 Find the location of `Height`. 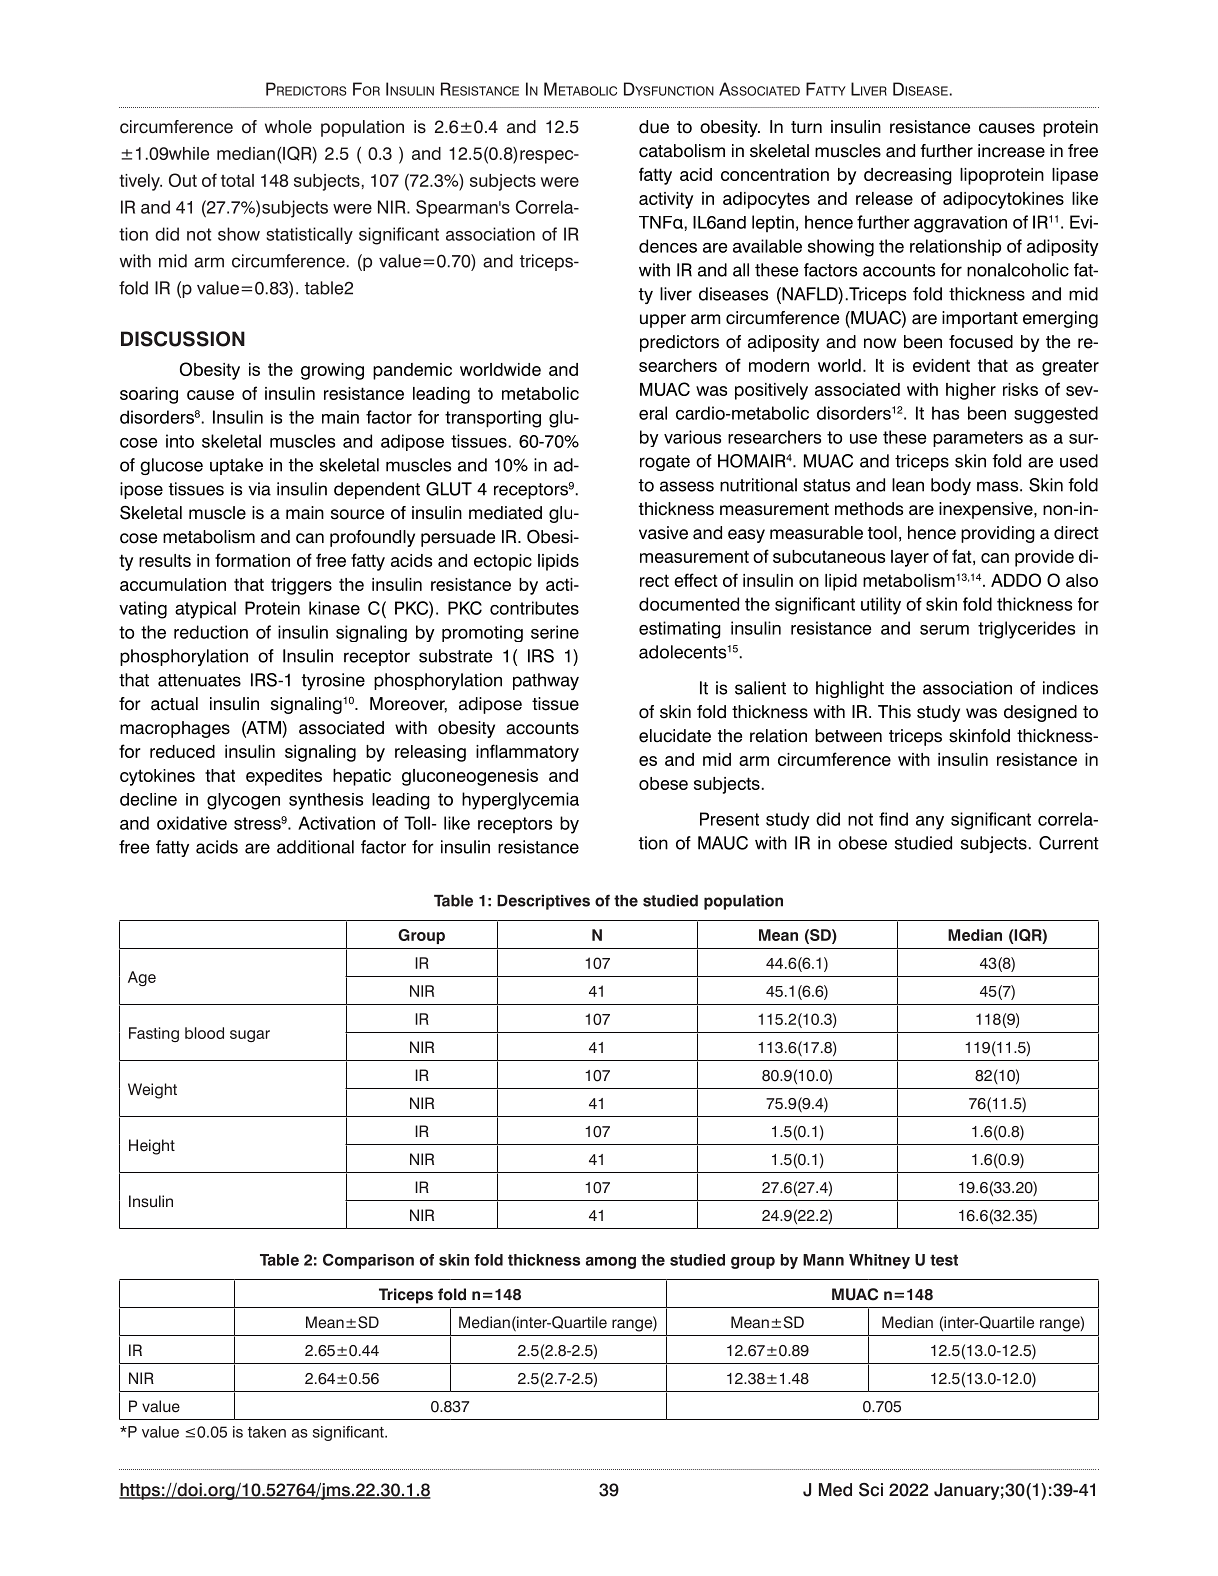

Height is located at coordinates (152, 1147).
